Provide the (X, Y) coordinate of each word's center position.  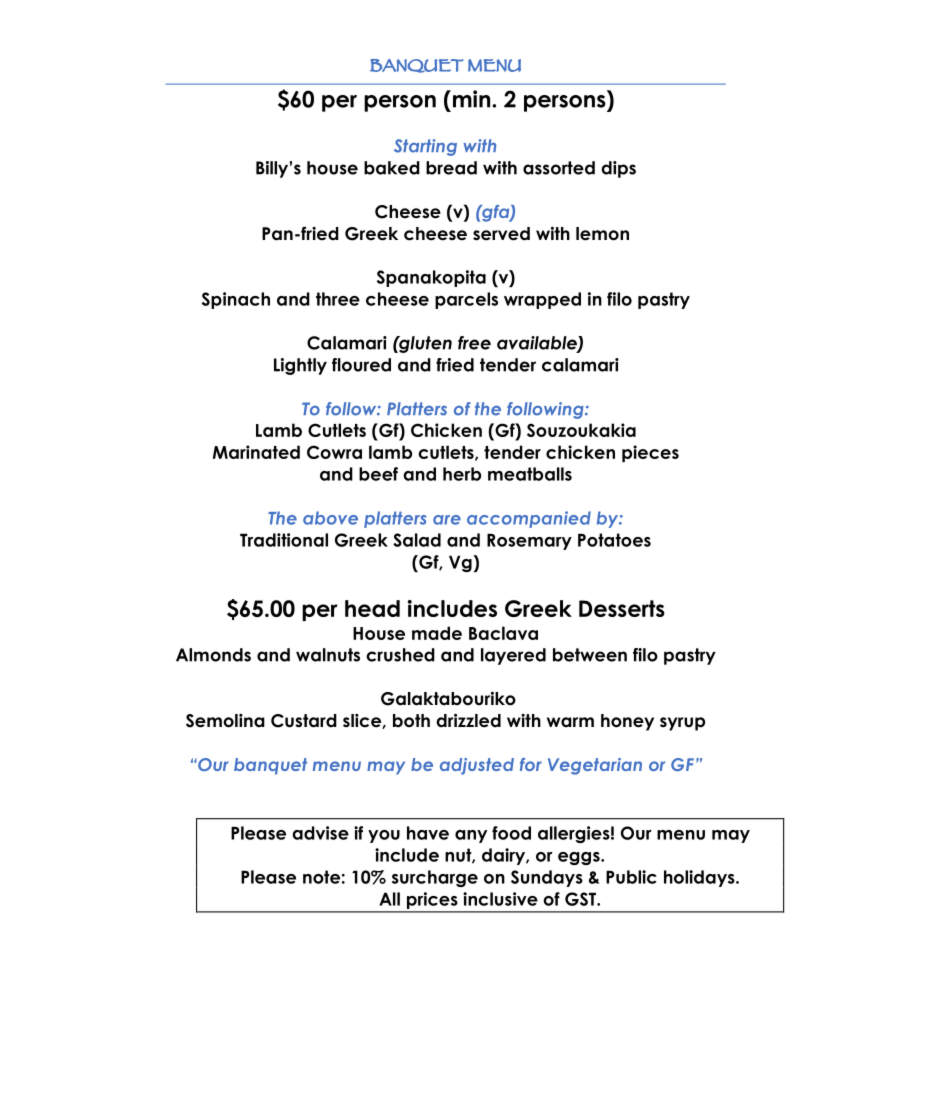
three (338, 299)
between (590, 655)
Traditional (284, 540)
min (471, 99)
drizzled (468, 720)
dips (618, 169)
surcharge (435, 878)
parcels (466, 300)
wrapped (542, 300)
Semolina (225, 721)
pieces (650, 453)
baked (392, 168)
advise (320, 833)
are (447, 520)
